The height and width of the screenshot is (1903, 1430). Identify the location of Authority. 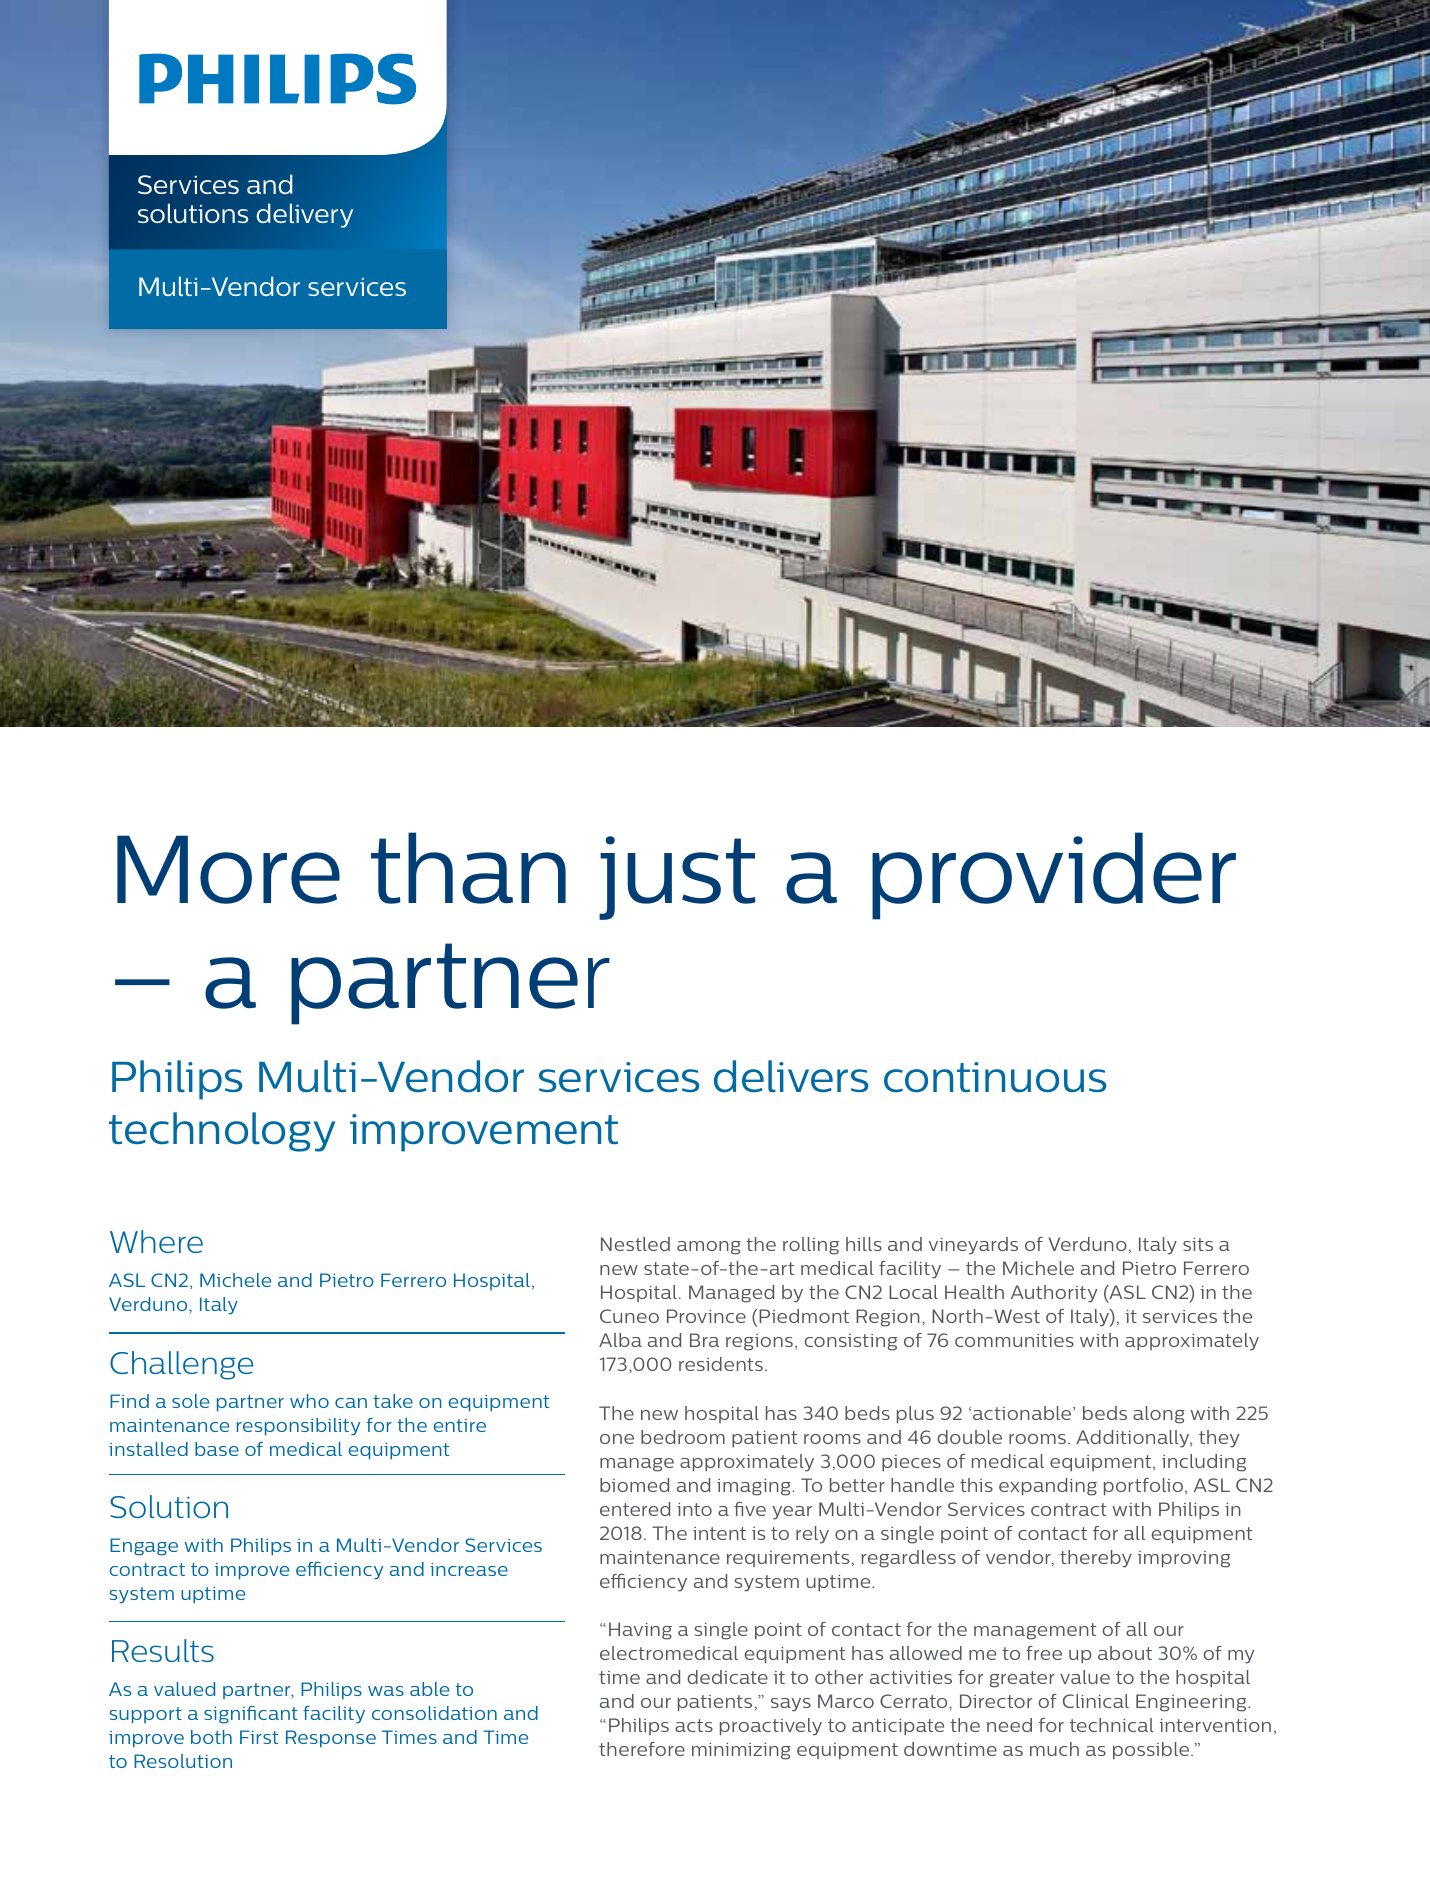
(1054, 1294).
